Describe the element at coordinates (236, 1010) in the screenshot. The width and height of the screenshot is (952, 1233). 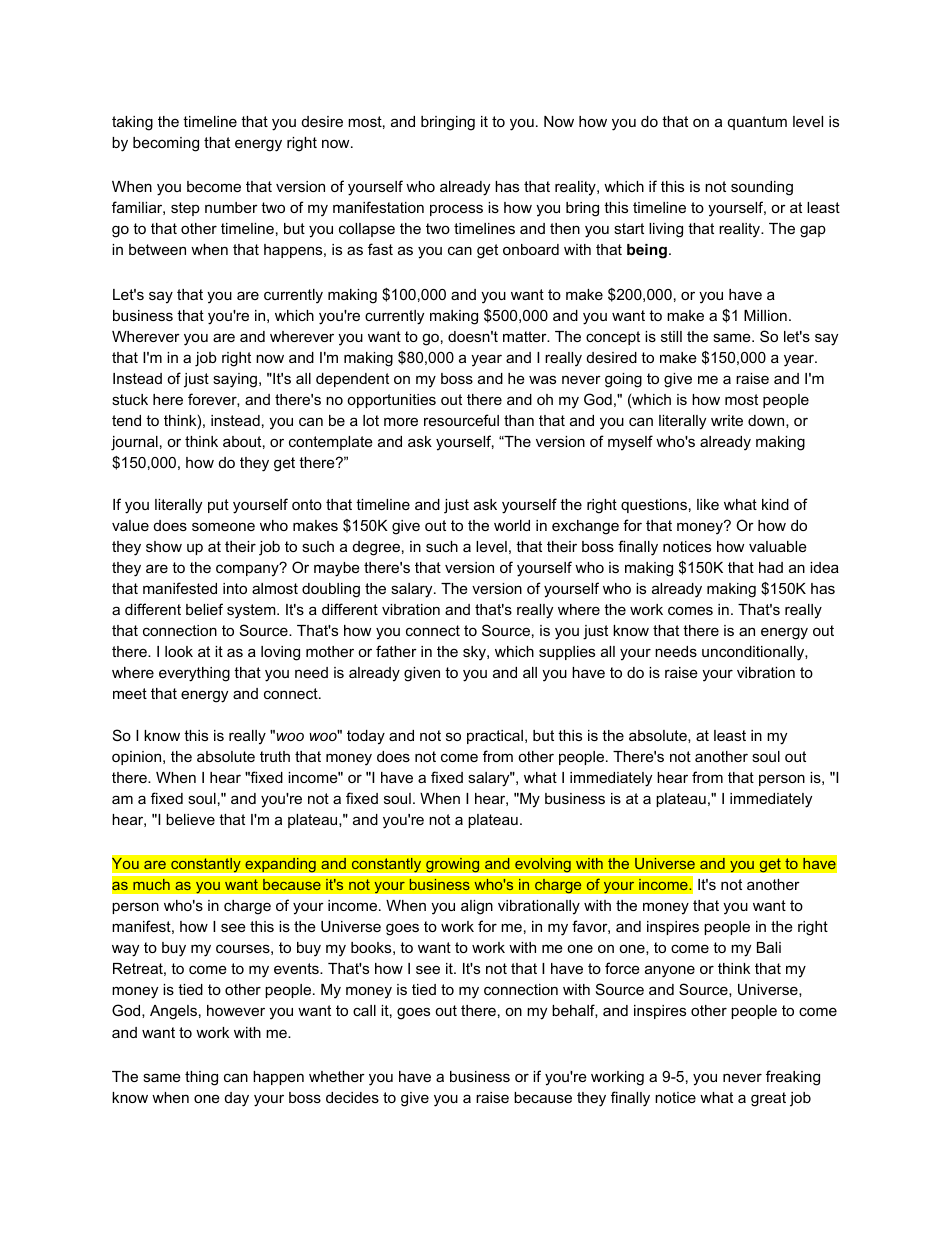
I see `however` at that location.
